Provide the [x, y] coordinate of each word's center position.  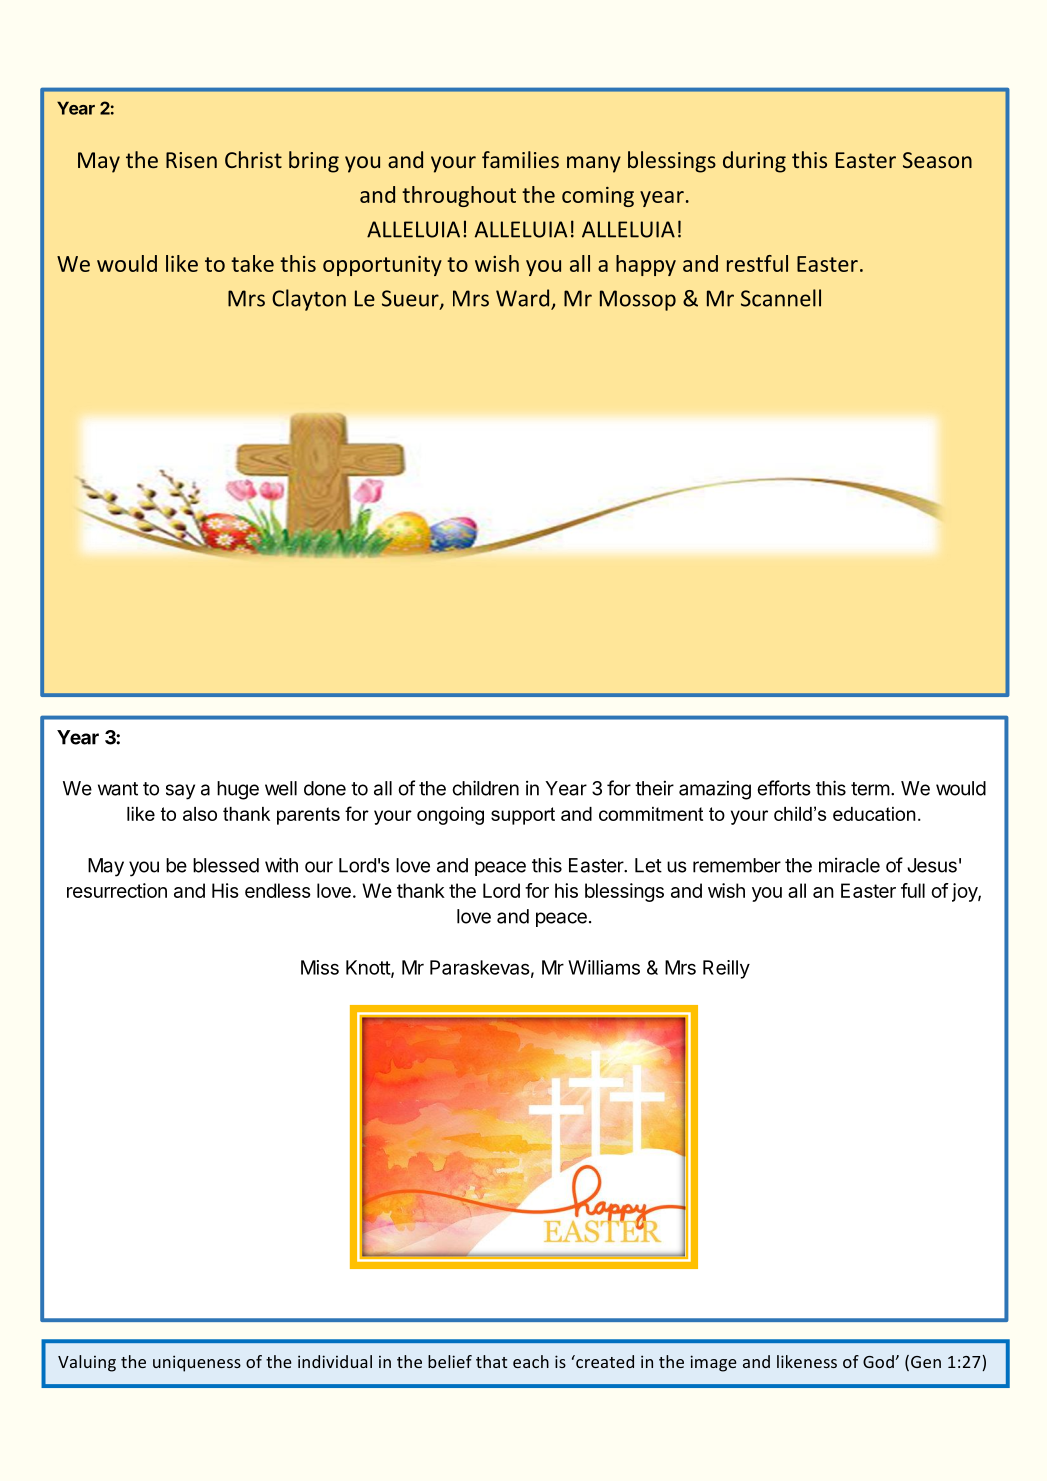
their [654, 788]
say [180, 792]
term [870, 789]
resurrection [117, 890]
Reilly [726, 969]
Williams [604, 967]
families [520, 159]
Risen [191, 160]
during [754, 162]
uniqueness [197, 1363]
